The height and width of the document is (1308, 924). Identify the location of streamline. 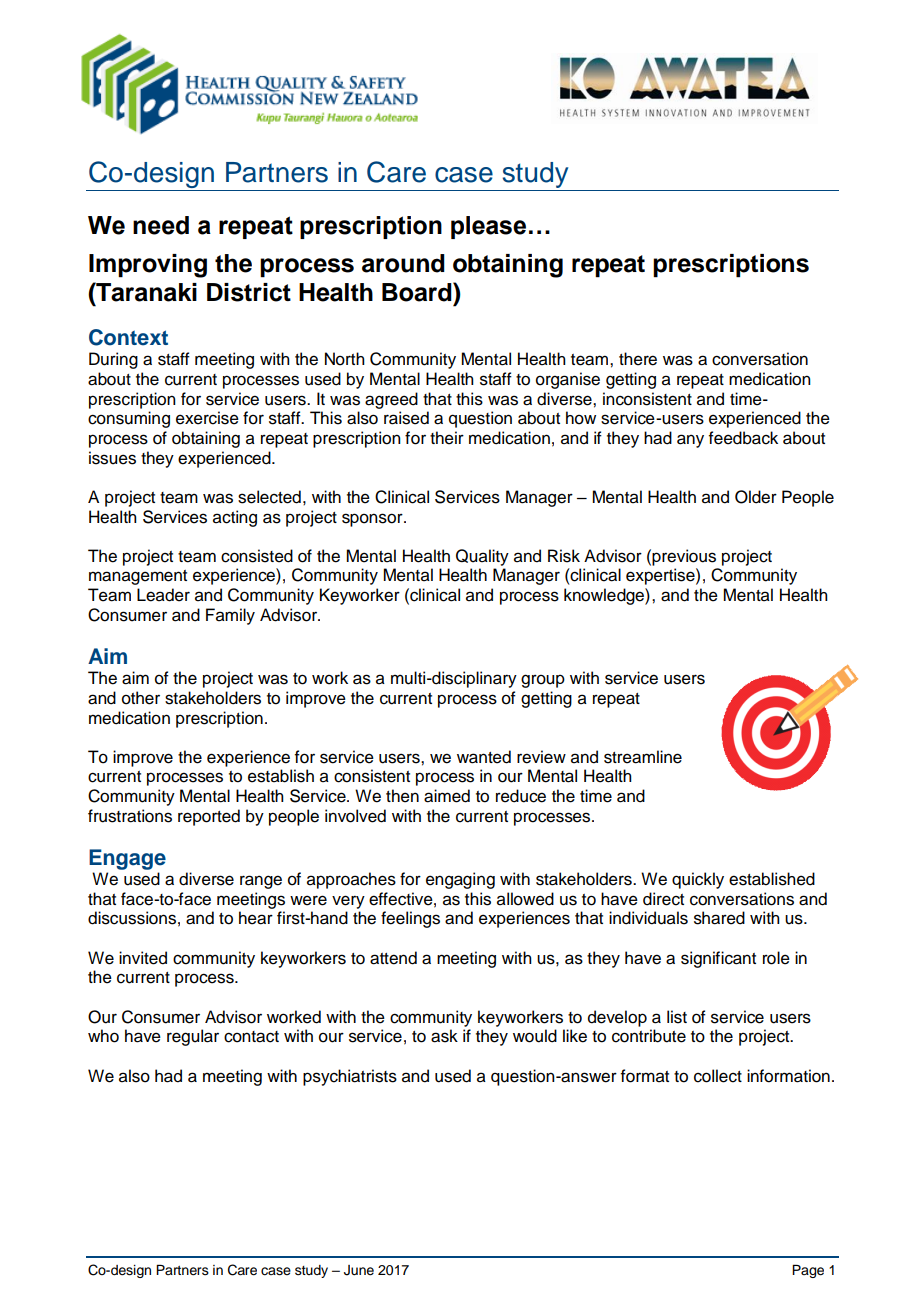
(643, 757).
